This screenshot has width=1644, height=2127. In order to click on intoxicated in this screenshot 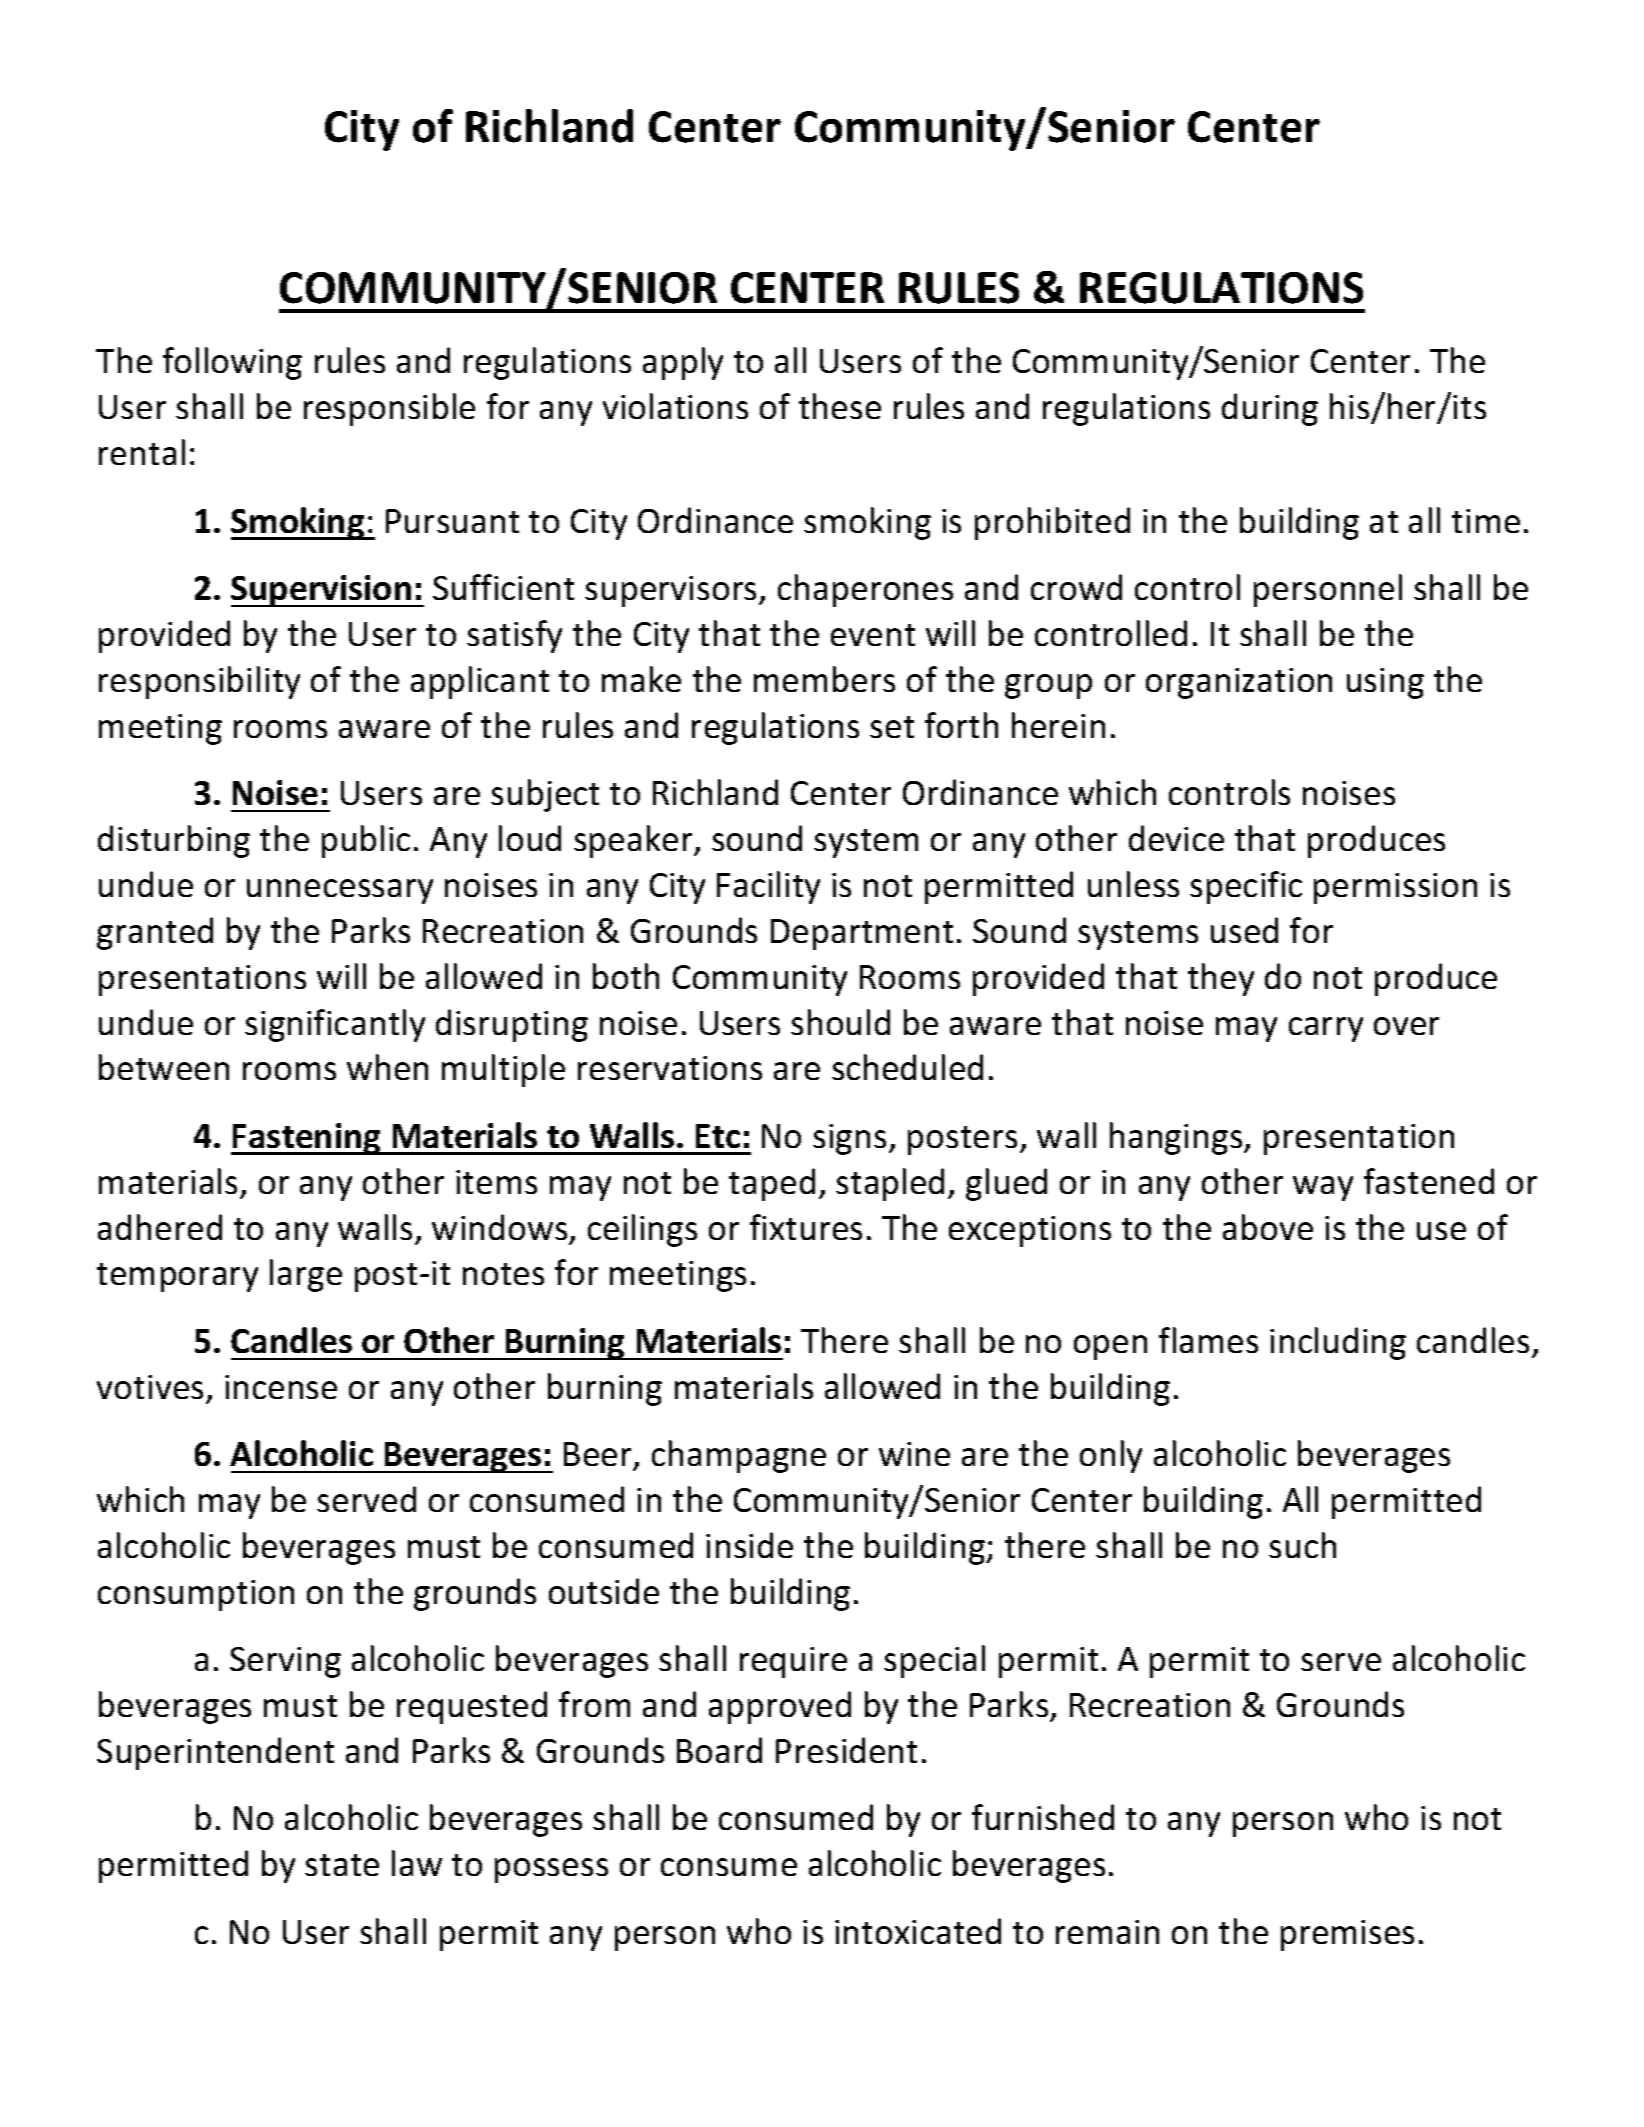, I will do `click(918, 1931)`.
